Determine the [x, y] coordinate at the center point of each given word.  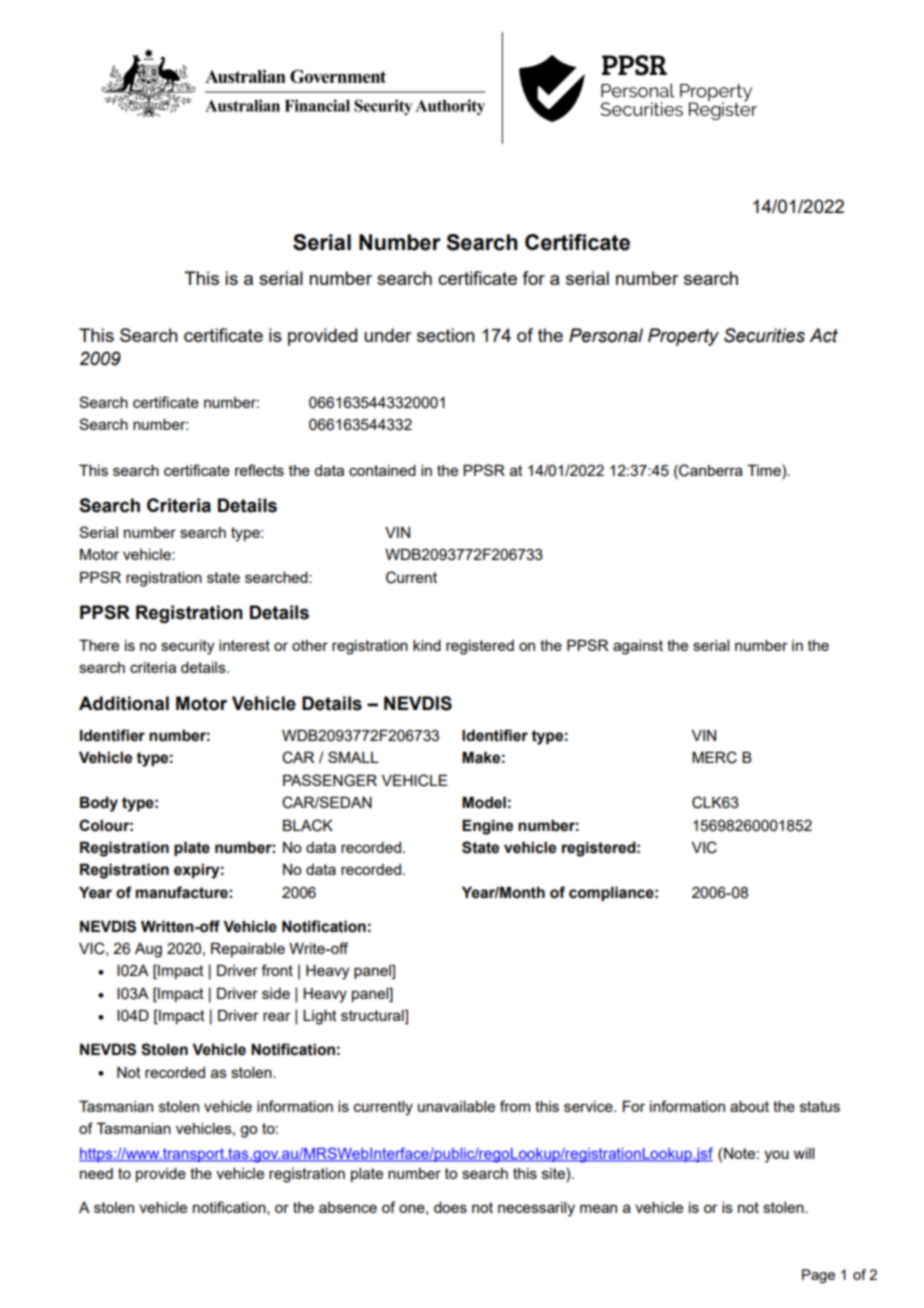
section [446, 335]
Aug [148, 950]
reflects [259, 470]
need [96, 1173]
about [749, 1106]
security [187, 647]
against [638, 647]
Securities [764, 335]
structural [373, 1017]
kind [427, 645]
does [450, 1207]
